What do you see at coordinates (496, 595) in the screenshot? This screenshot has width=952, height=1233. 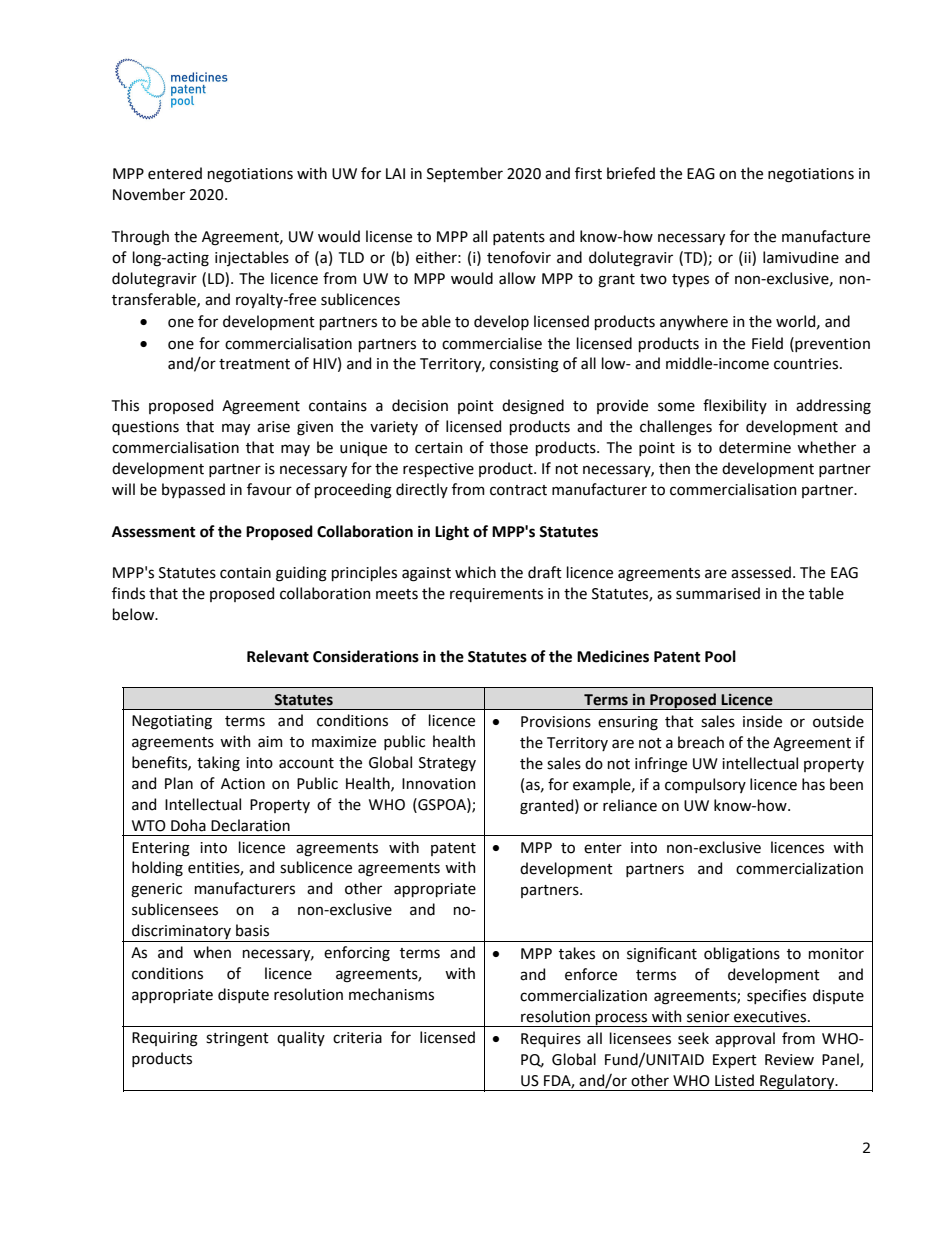 I see `requirements` at bounding box center [496, 595].
